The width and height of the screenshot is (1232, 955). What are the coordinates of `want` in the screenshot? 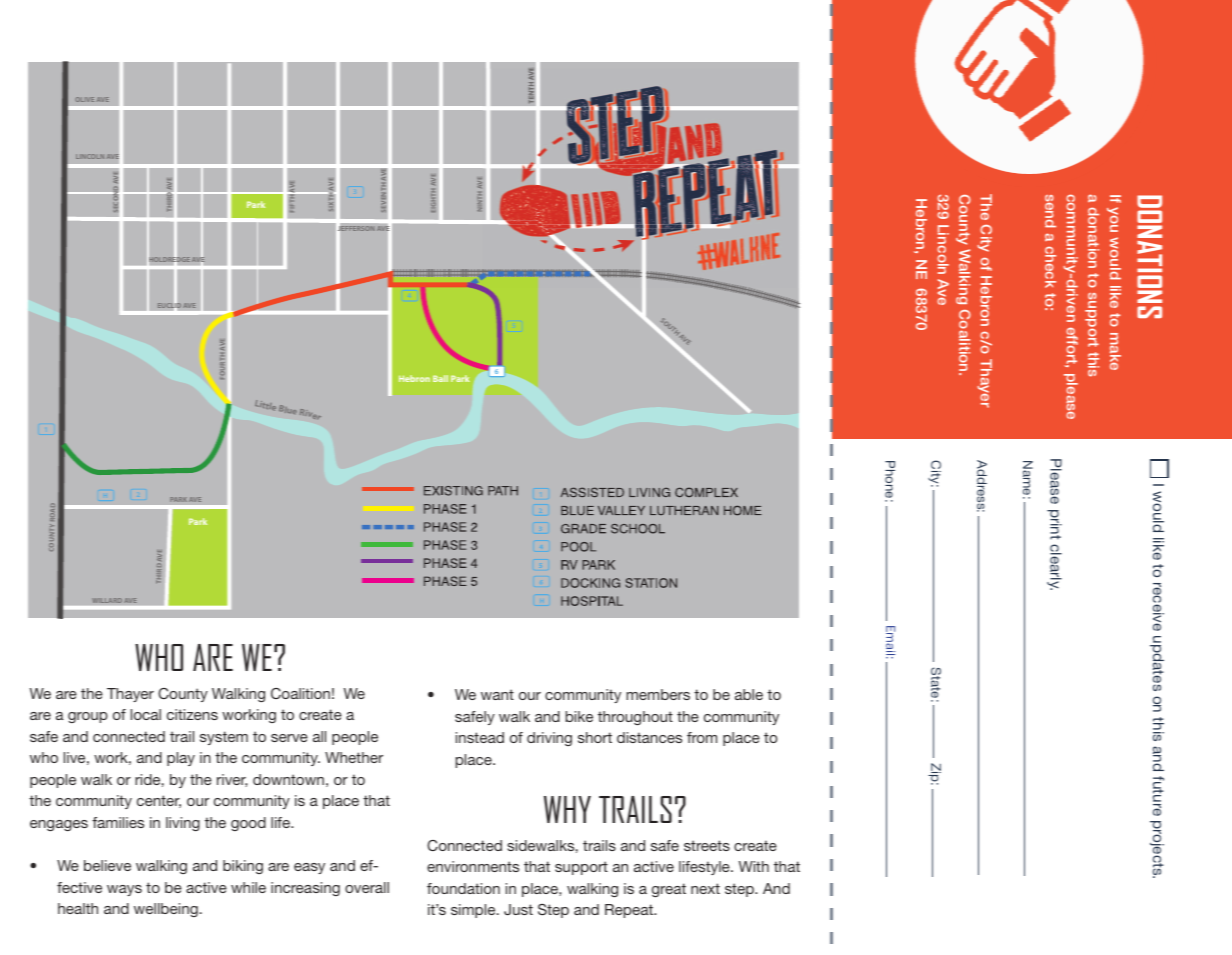 It's located at (497, 694).
